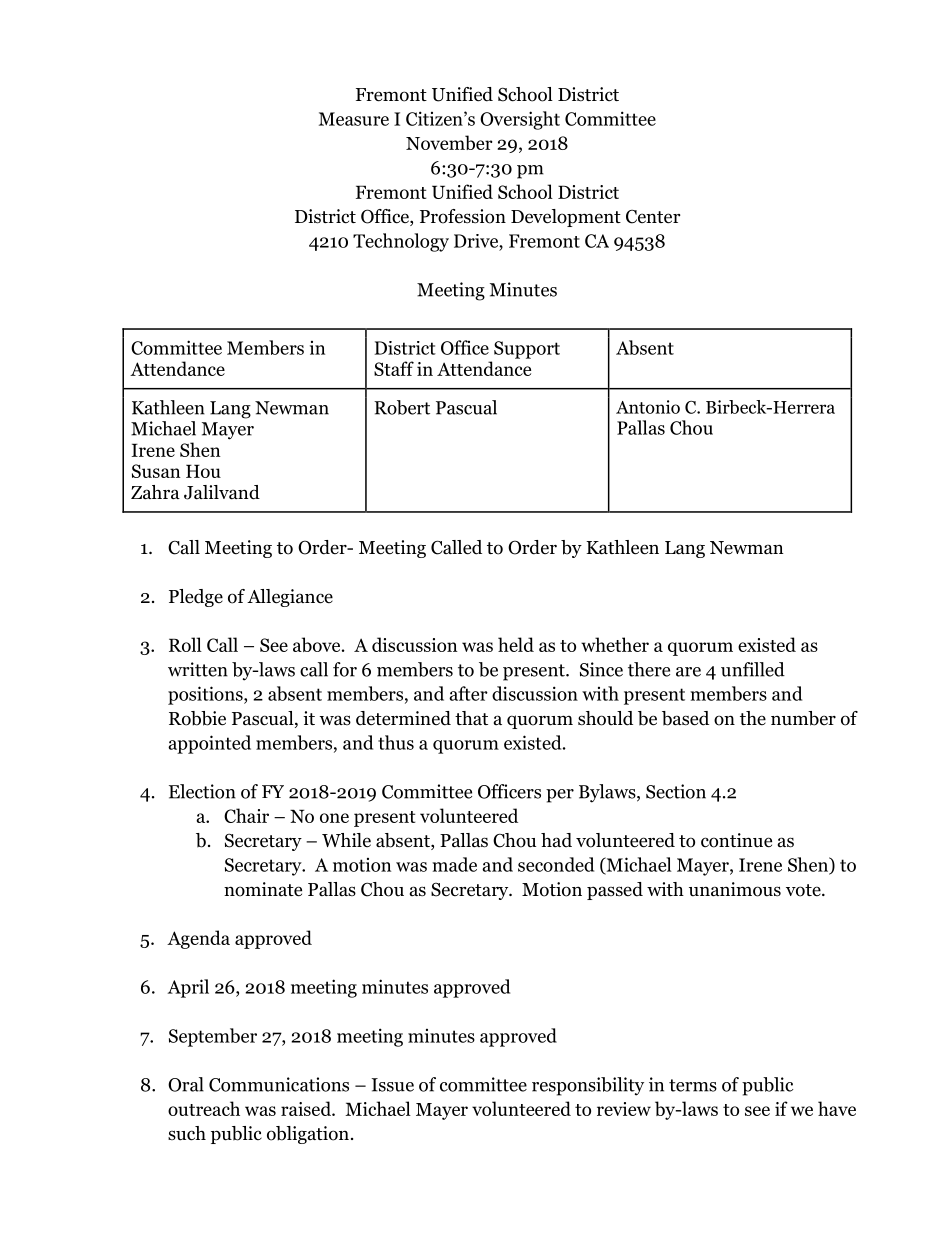 The image size is (952, 1233). I want to click on nominate, so click(263, 889).
